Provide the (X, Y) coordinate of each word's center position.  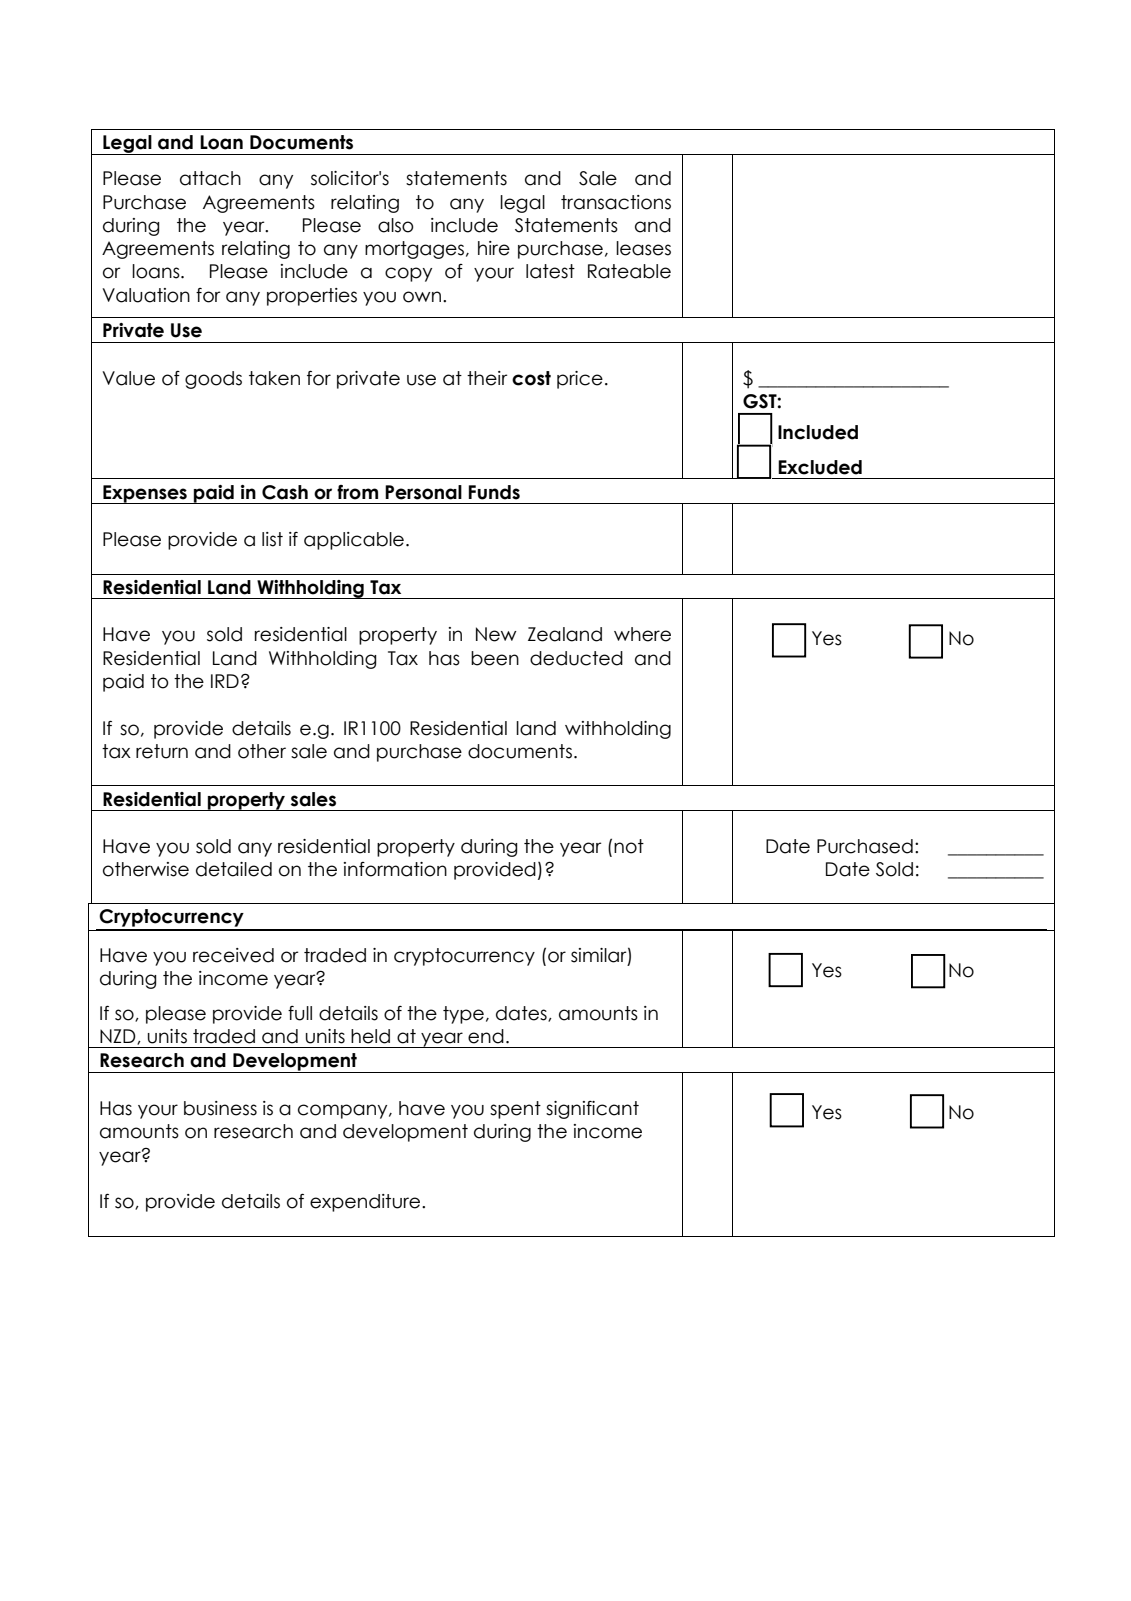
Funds (494, 492)
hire (494, 248)
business (220, 1108)
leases (643, 248)
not (629, 846)
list (272, 539)
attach (210, 178)
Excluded (820, 467)
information (395, 869)
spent (515, 1110)
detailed (234, 869)
